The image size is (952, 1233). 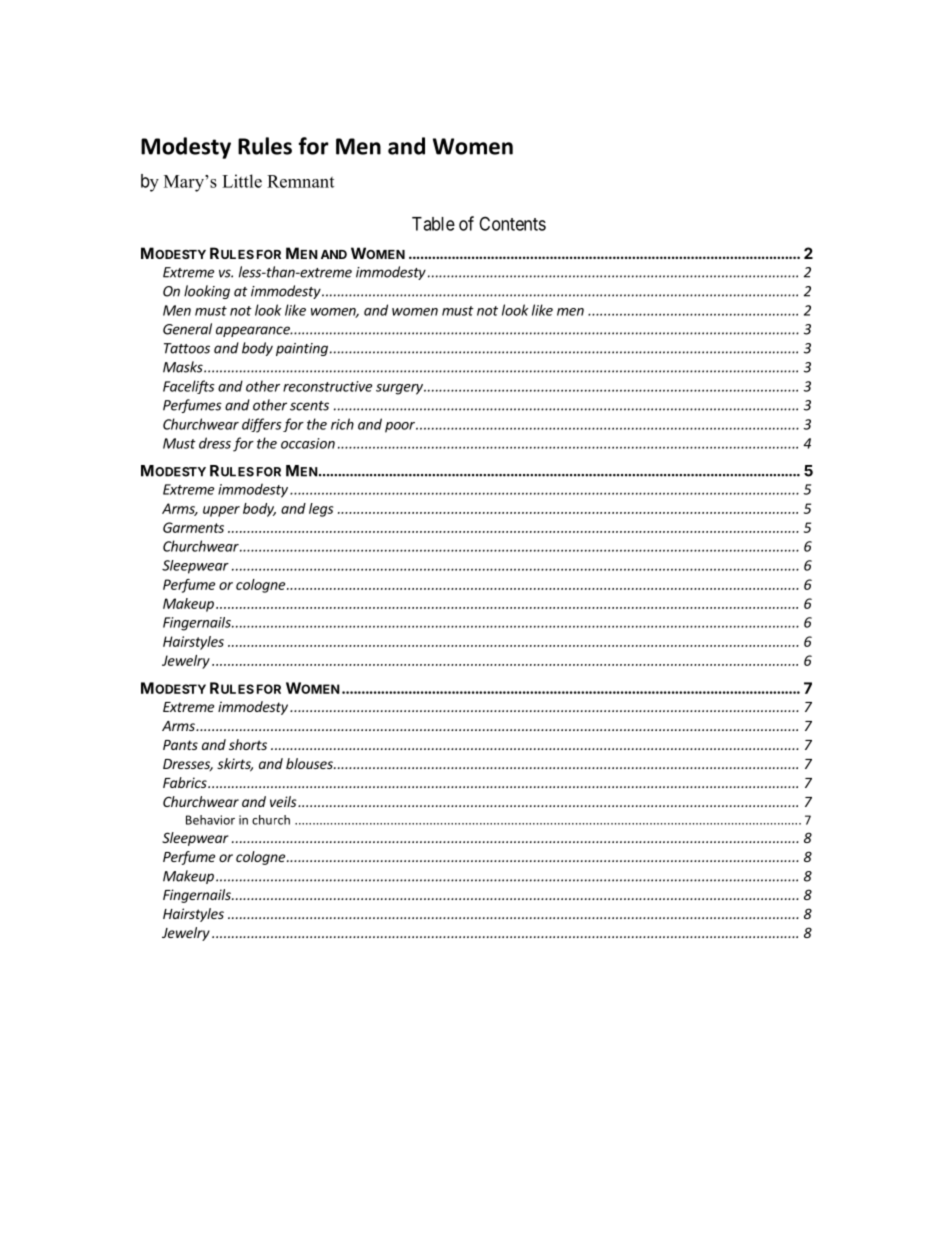 I want to click on reconstructive, so click(x=327, y=386).
